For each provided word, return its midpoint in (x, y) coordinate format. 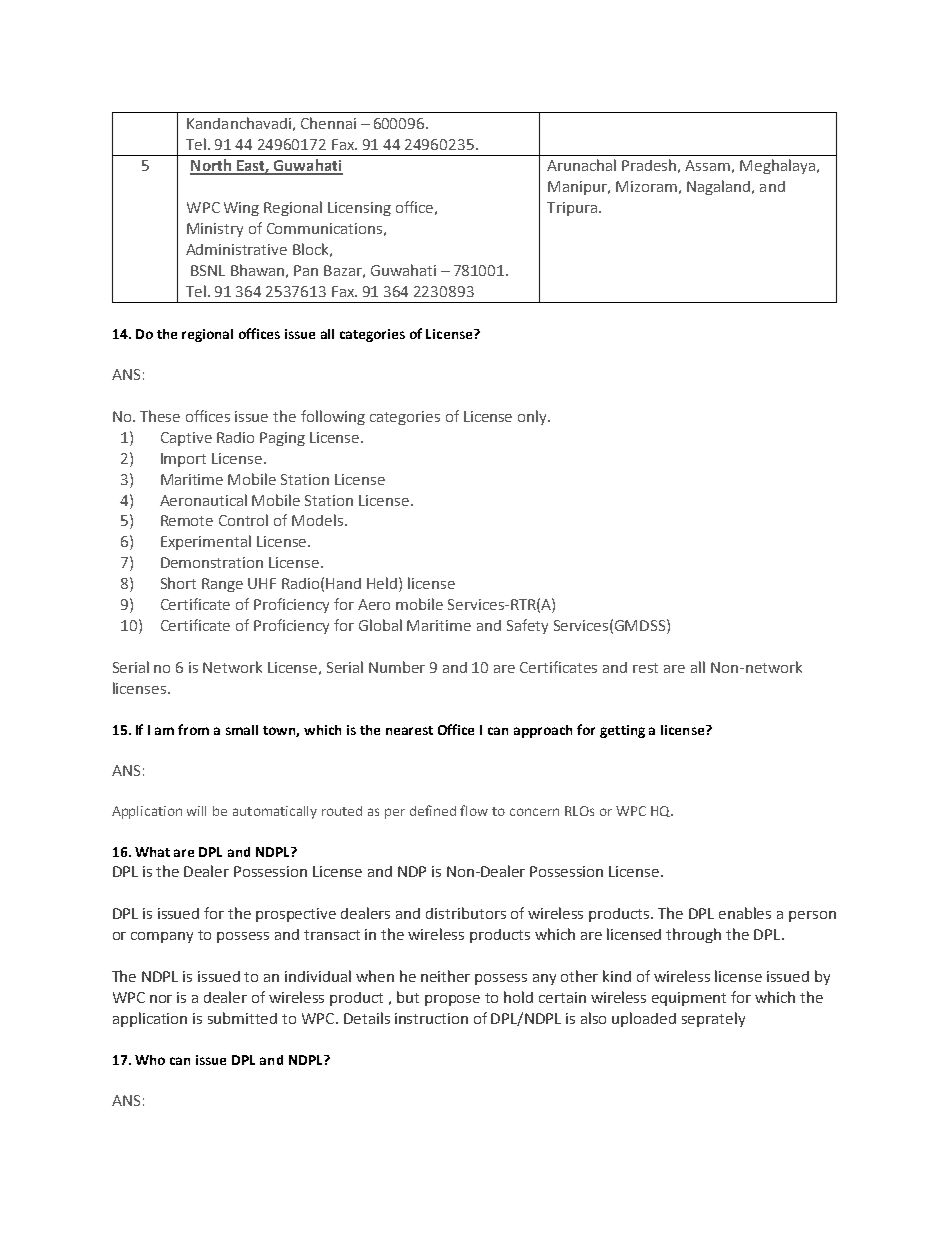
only (534, 417)
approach (543, 731)
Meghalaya (777, 166)
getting (622, 731)
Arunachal (581, 165)
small (242, 730)
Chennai (328, 123)
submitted (242, 1018)
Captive (186, 439)
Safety (527, 626)
